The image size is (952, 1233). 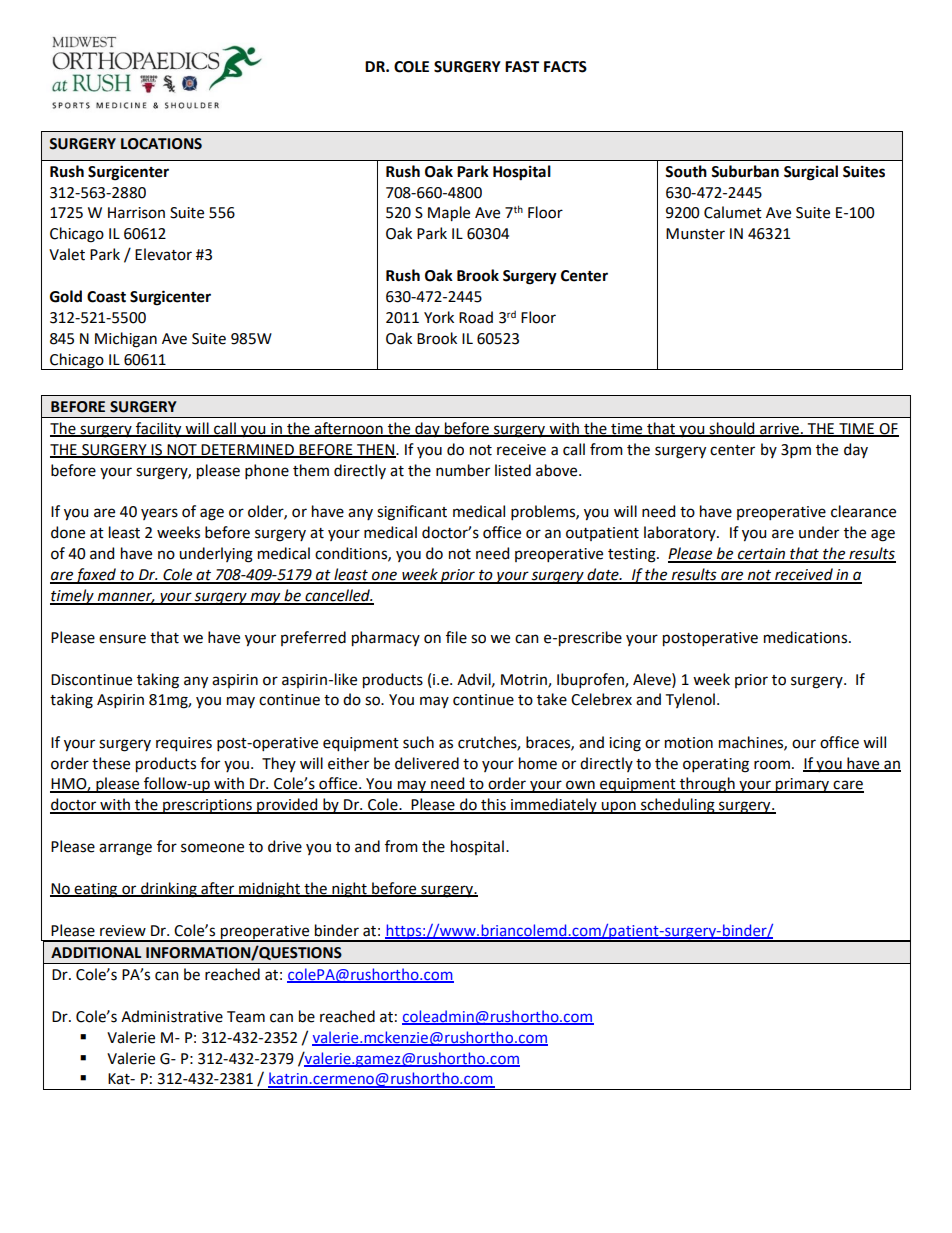 I want to click on Road, so click(x=476, y=317).
